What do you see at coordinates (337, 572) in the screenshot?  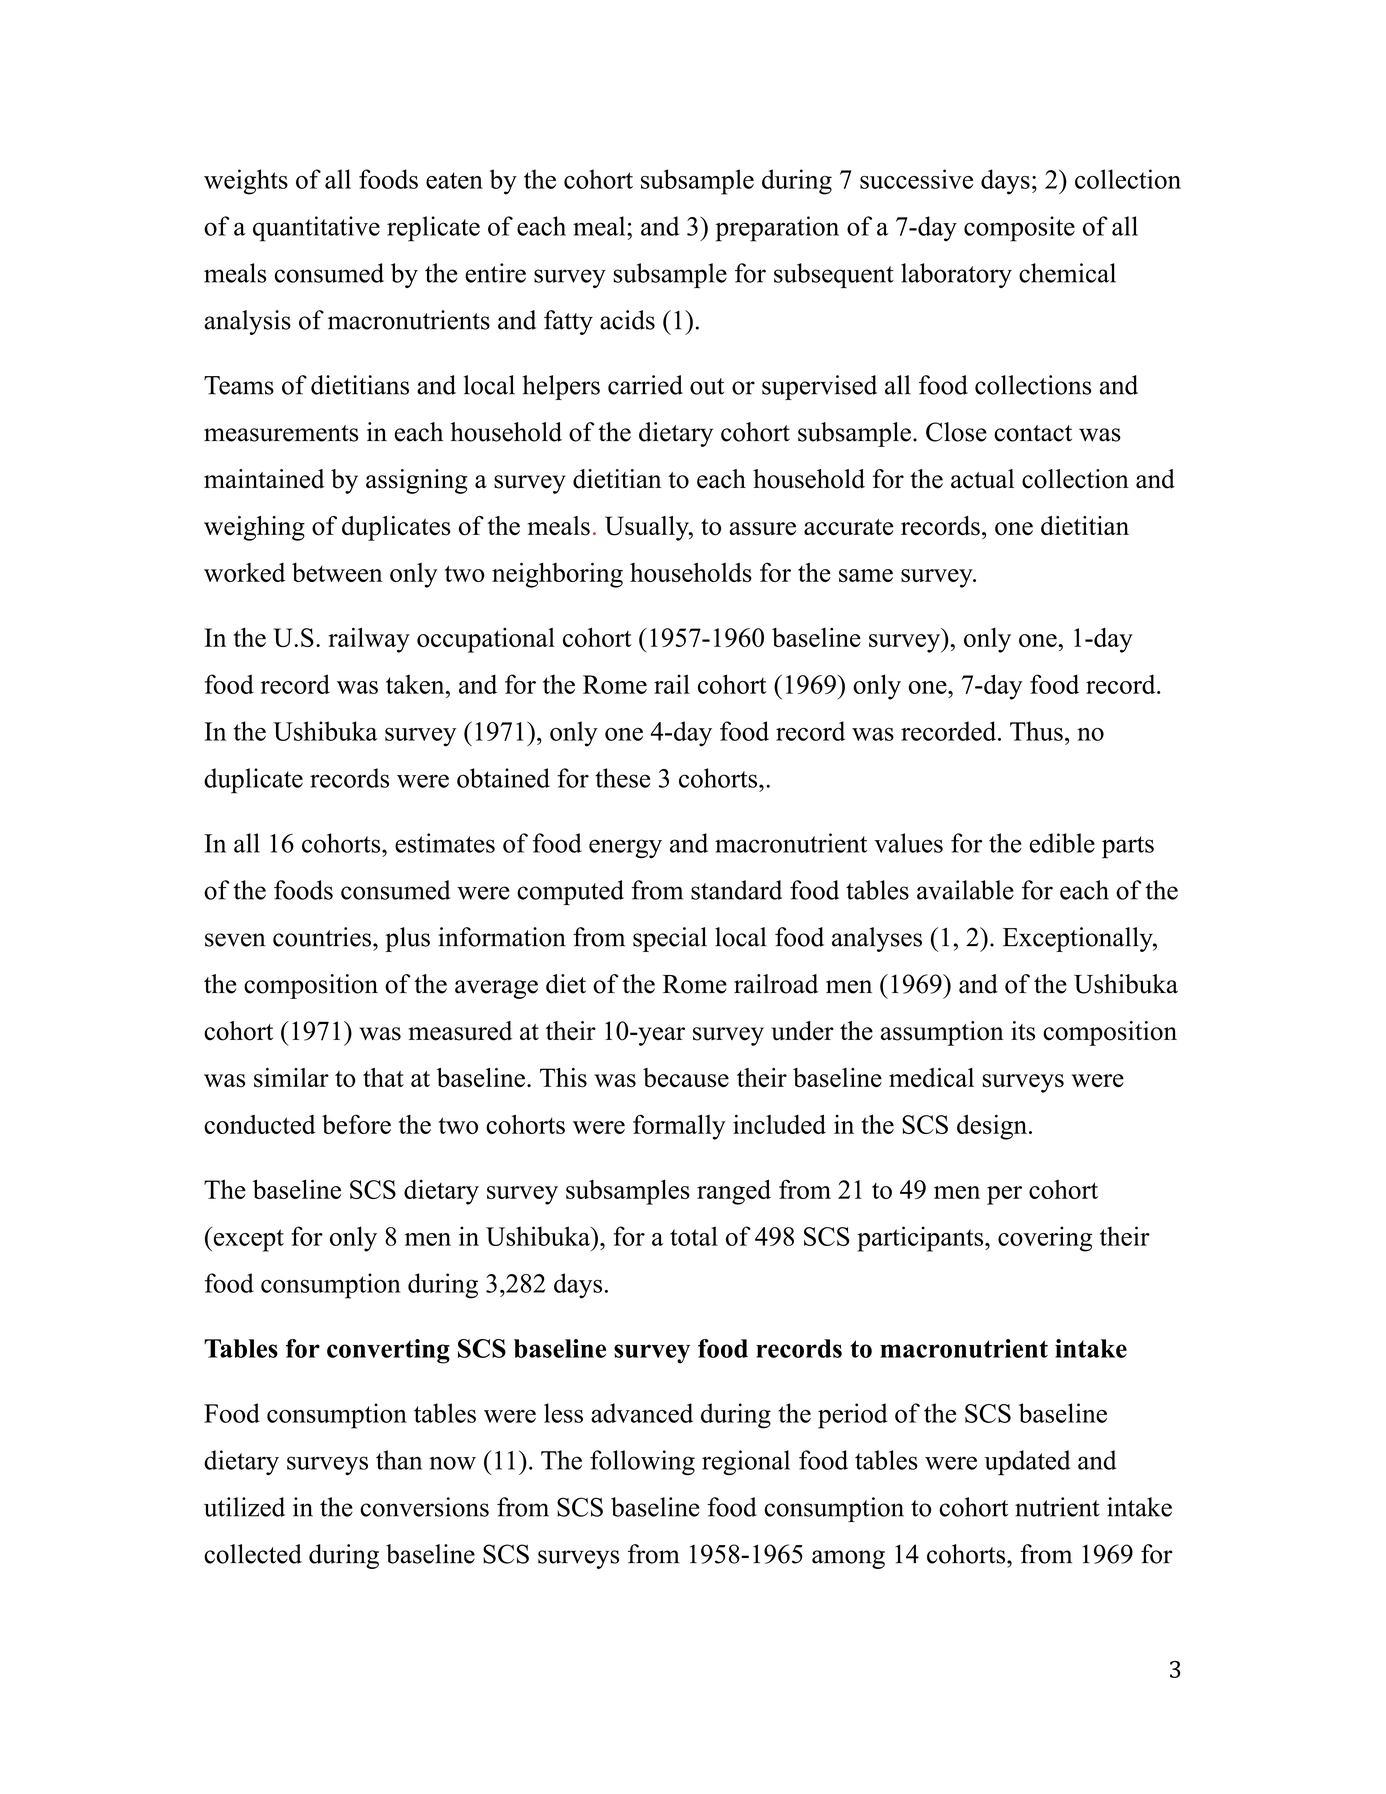 I see `between` at bounding box center [337, 572].
